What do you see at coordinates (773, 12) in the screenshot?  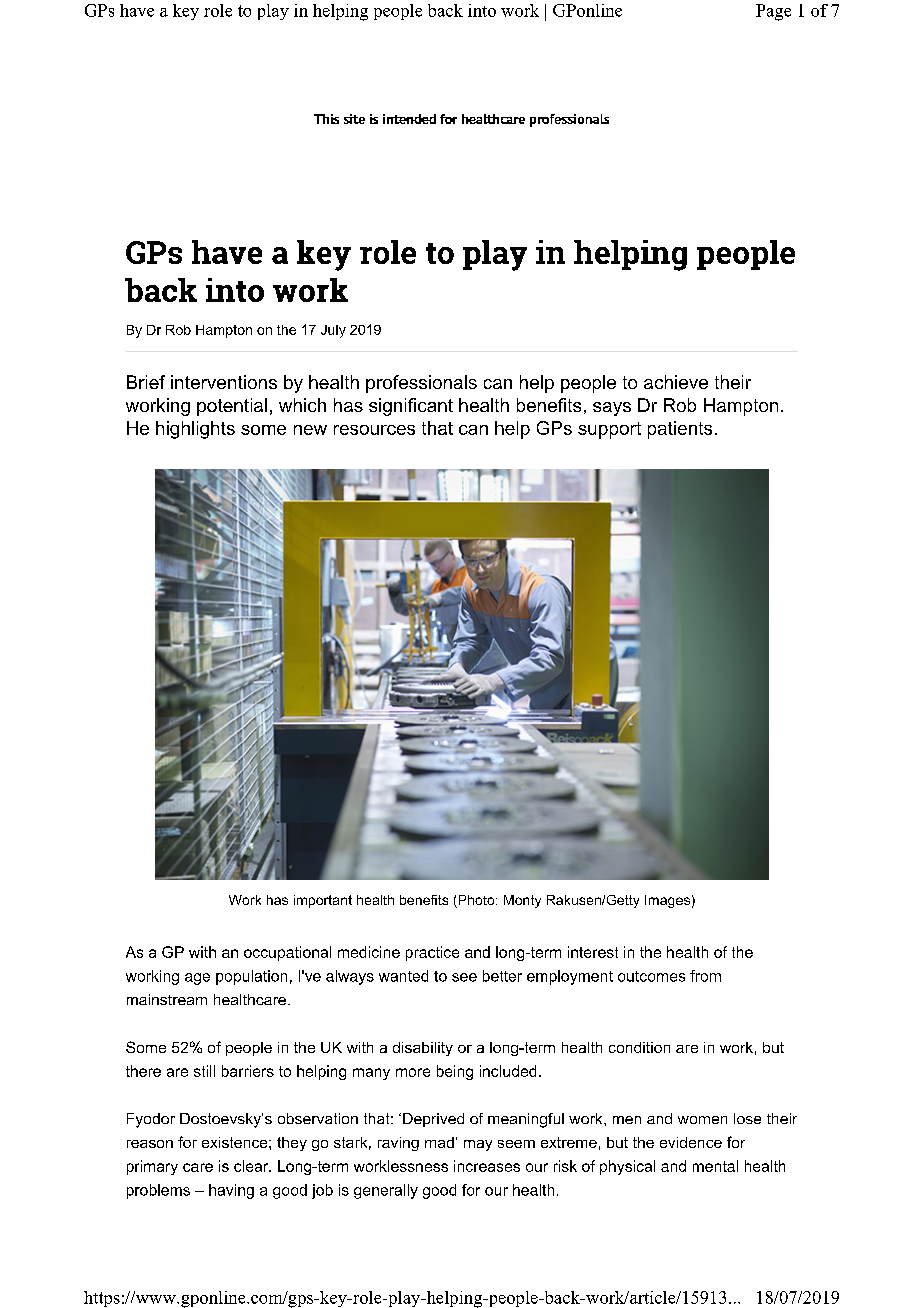 I see `Page` at bounding box center [773, 12].
